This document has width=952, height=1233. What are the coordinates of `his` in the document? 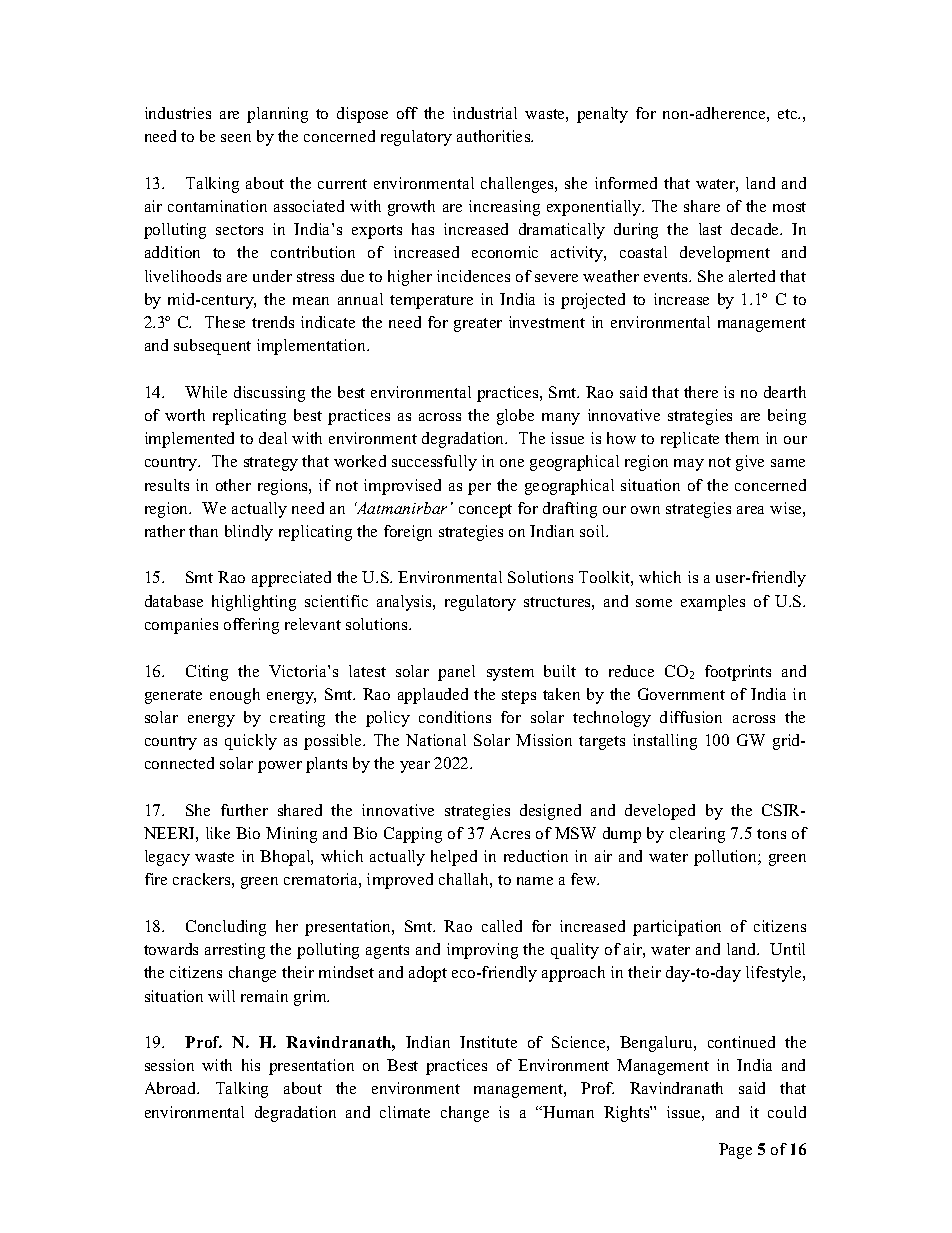 It's located at (251, 1065).
